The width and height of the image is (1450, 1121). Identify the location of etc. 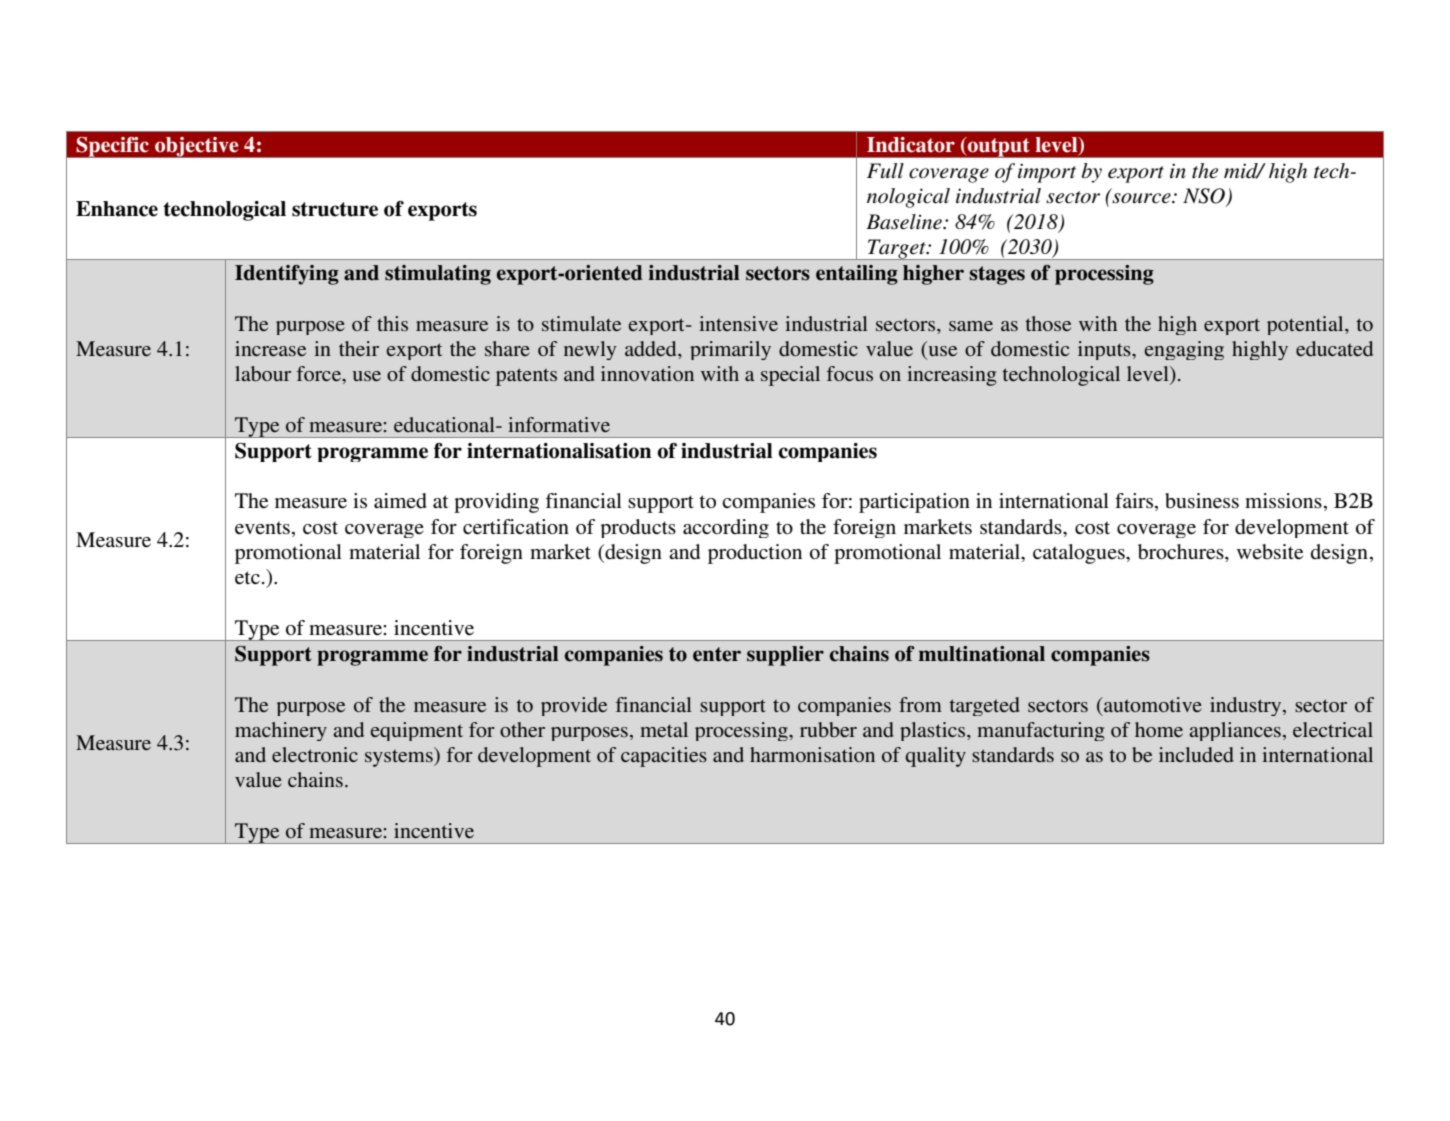
(247, 577).
